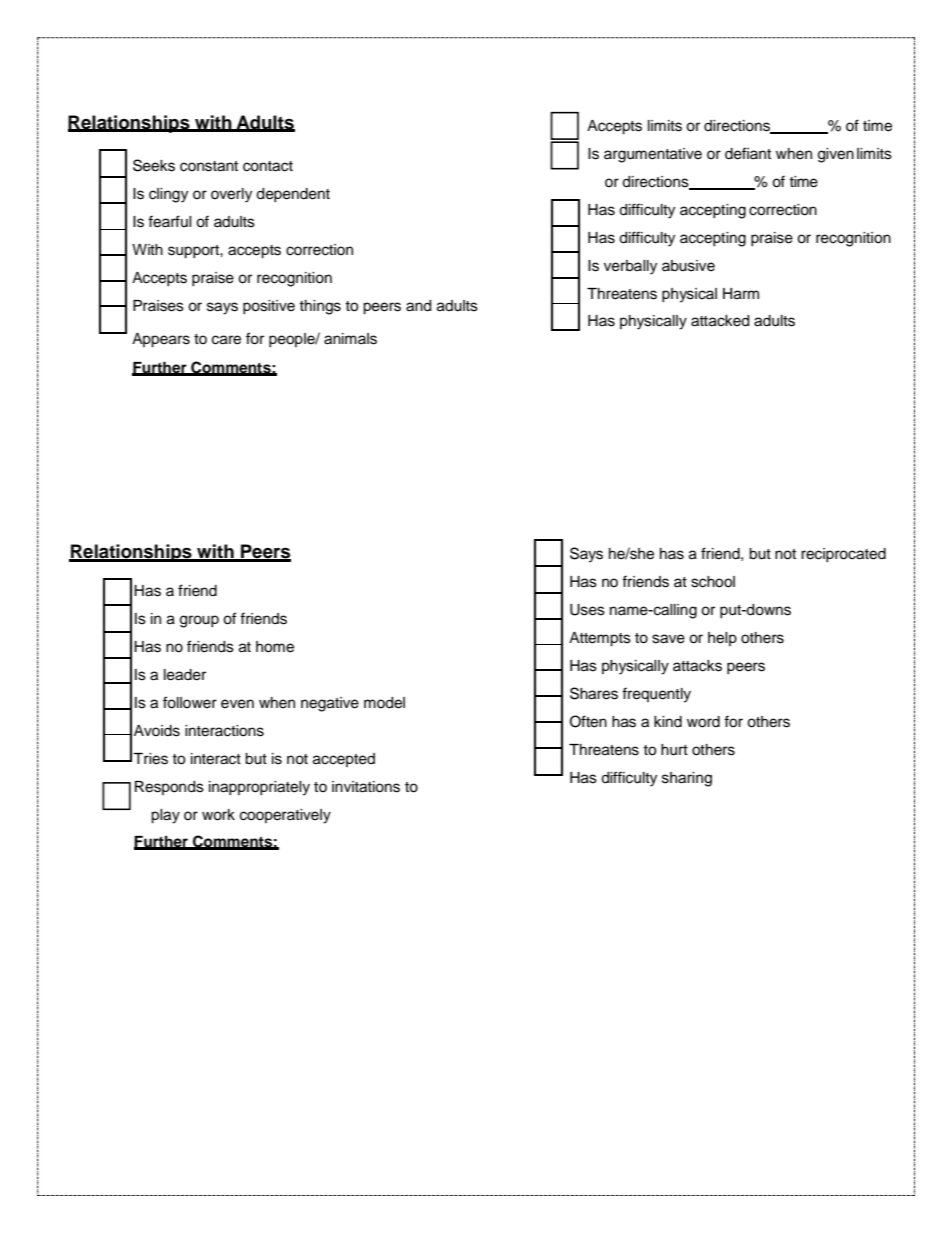  What do you see at coordinates (843, 555) in the screenshot?
I see `reciprocated` at bounding box center [843, 555].
